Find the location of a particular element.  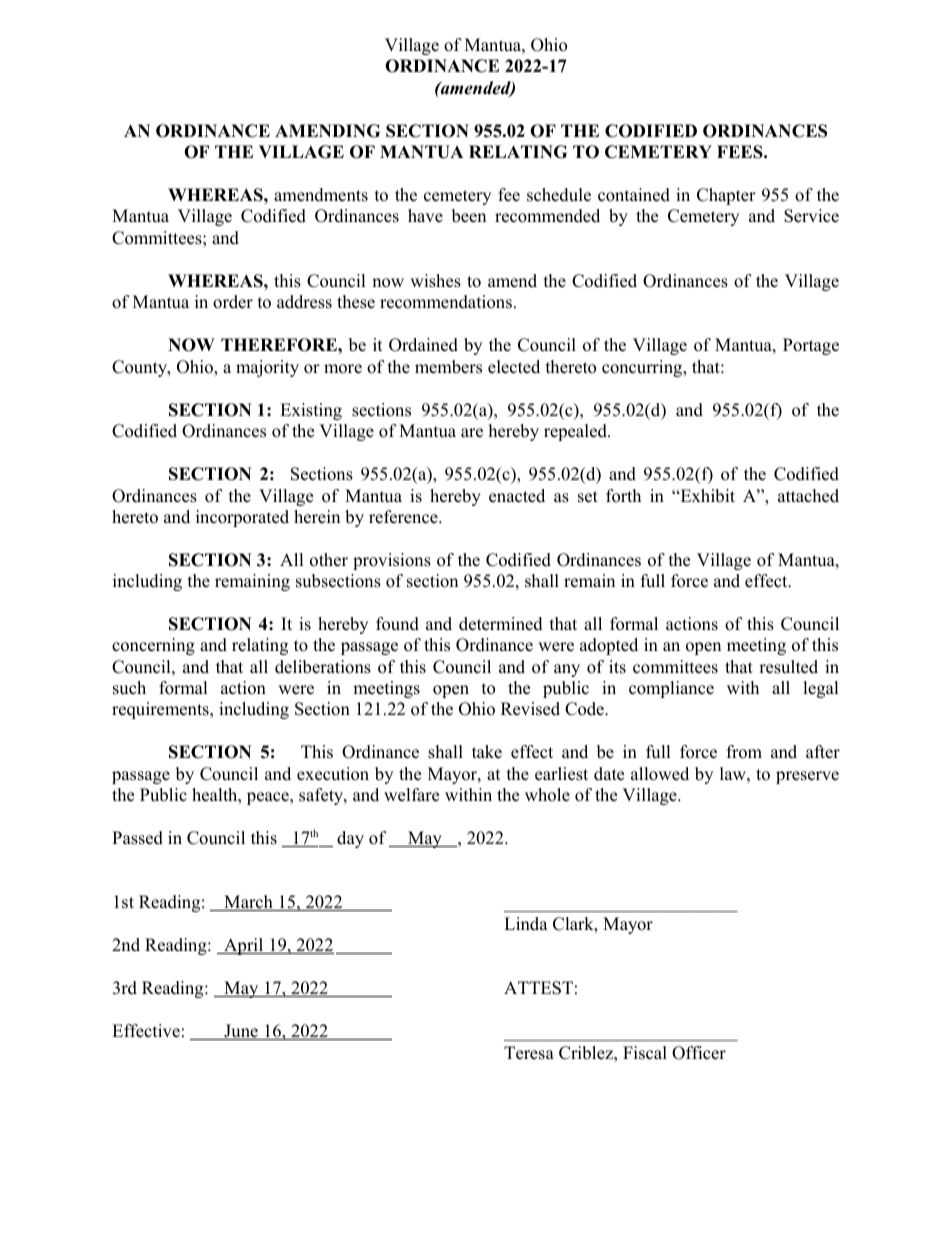

June is located at coordinates (241, 1032).
